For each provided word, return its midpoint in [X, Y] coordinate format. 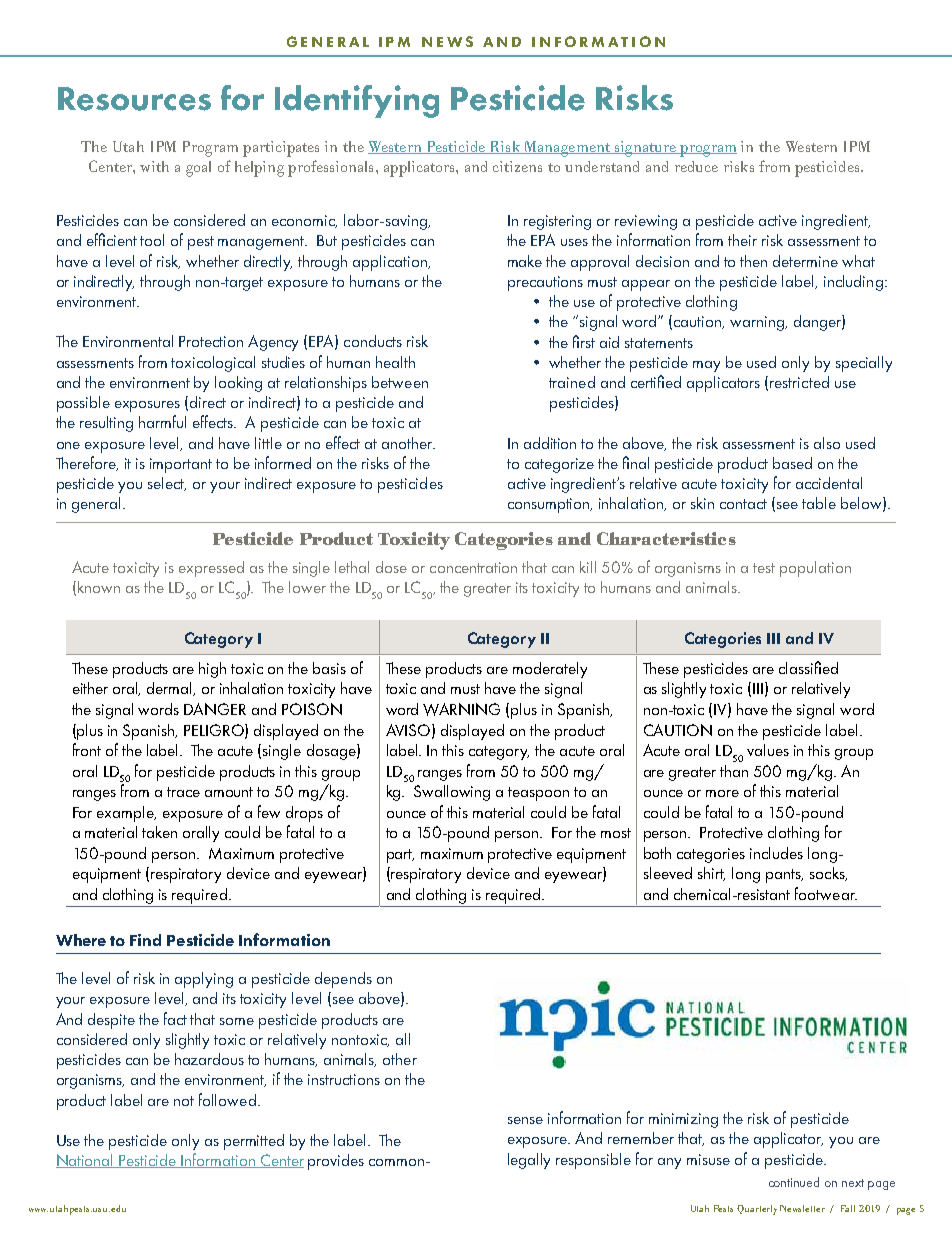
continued [794, 1182]
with [154, 166]
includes [776, 853]
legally [529, 1161]
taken [159, 832]
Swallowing [452, 793]
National [86, 1161]
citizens [517, 166]
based [792, 463]
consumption [550, 505]
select [167, 484]
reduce [696, 166]
